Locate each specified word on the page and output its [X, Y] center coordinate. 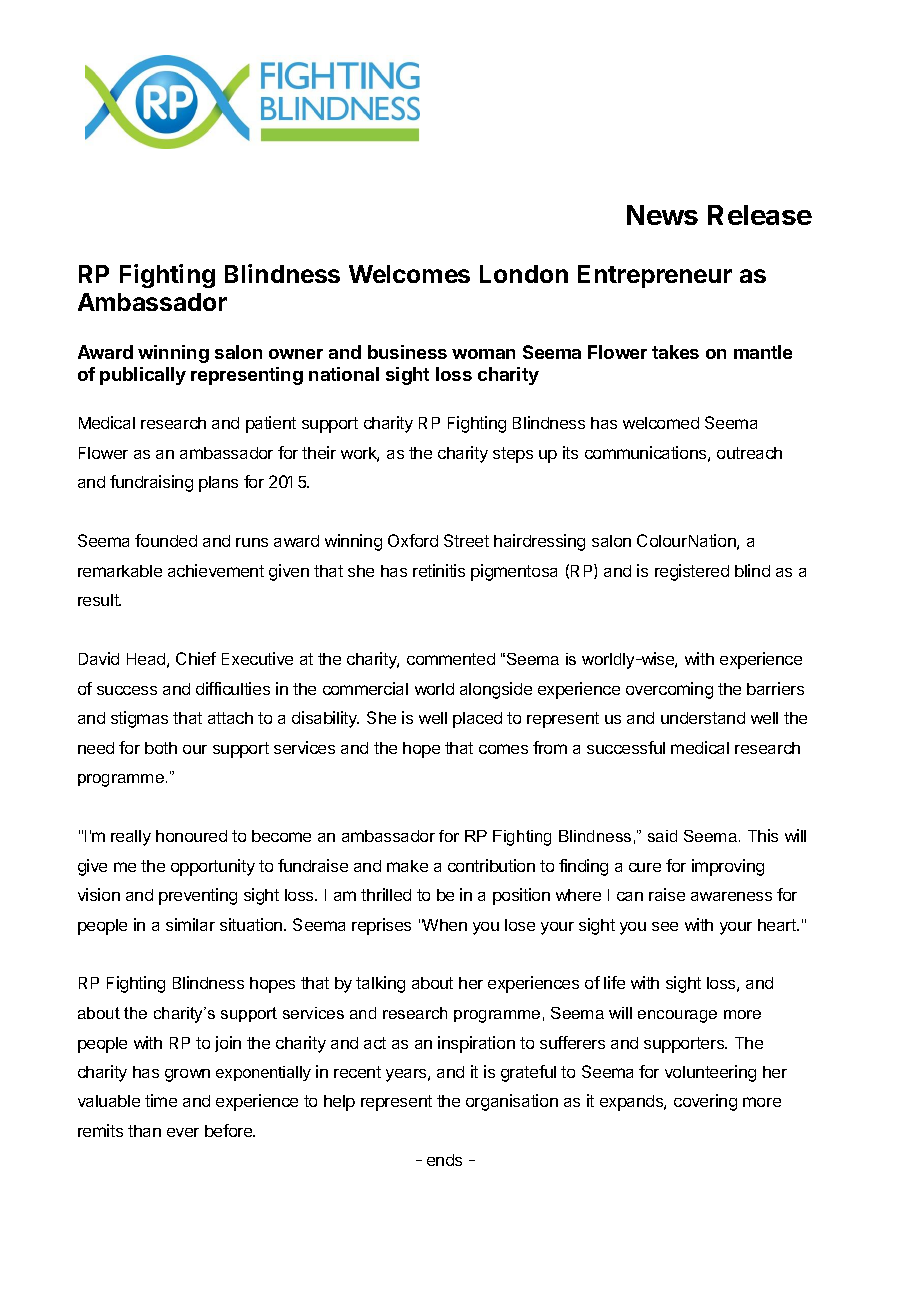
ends [444, 1160]
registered [692, 572]
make [407, 866]
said [662, 836]
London [524, 274]
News [662, 215]
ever [183, 1132]
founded [166, 540]
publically [143, 376]
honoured [191, 836]
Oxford [413, 540]
